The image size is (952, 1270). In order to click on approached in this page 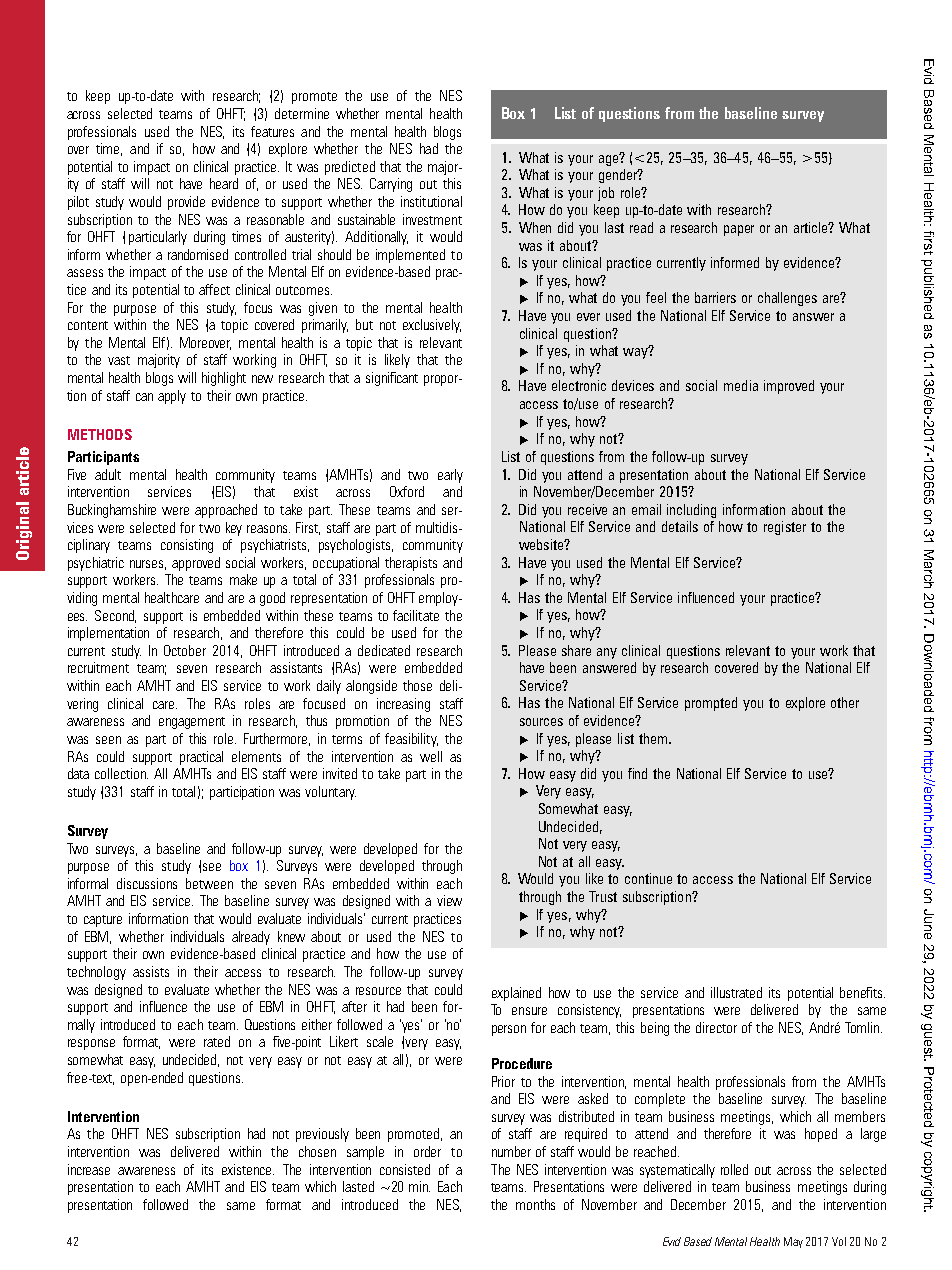, I will do `click(226, 511)`.
